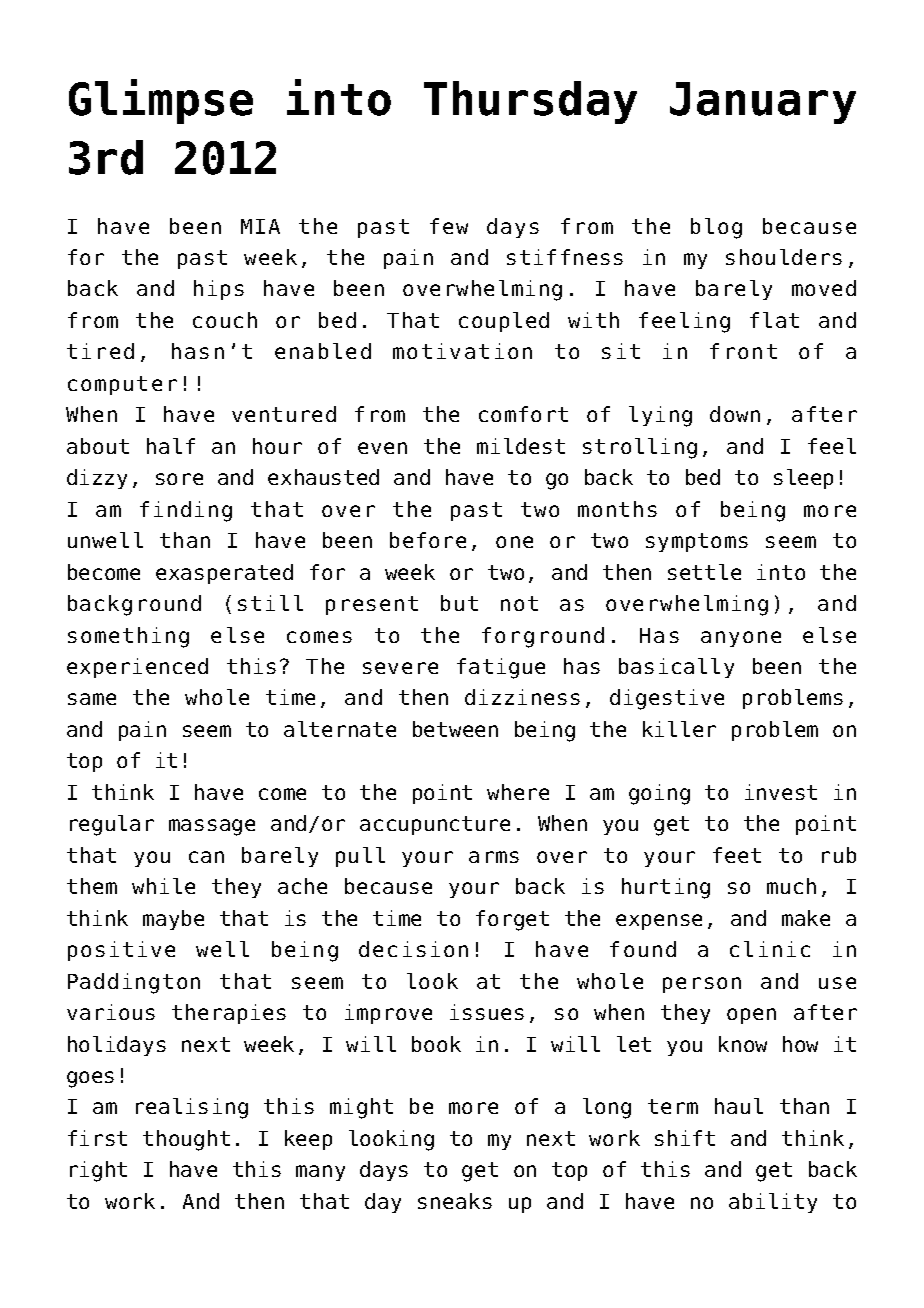 This screenshot has height=1308, width=924. I want to click on anyone, so click(741, 639).
